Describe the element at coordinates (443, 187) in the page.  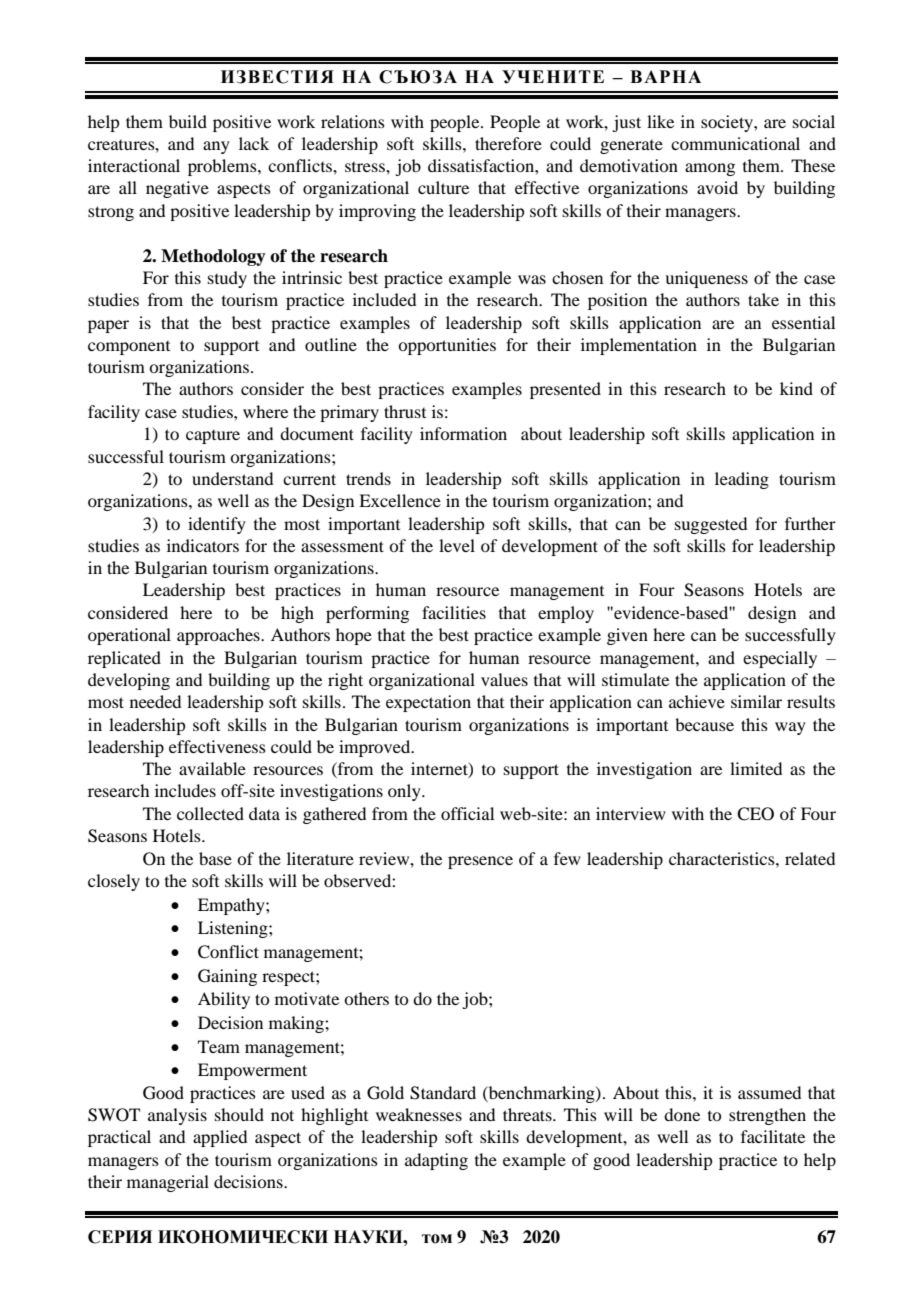
I see `culture` at that location.
